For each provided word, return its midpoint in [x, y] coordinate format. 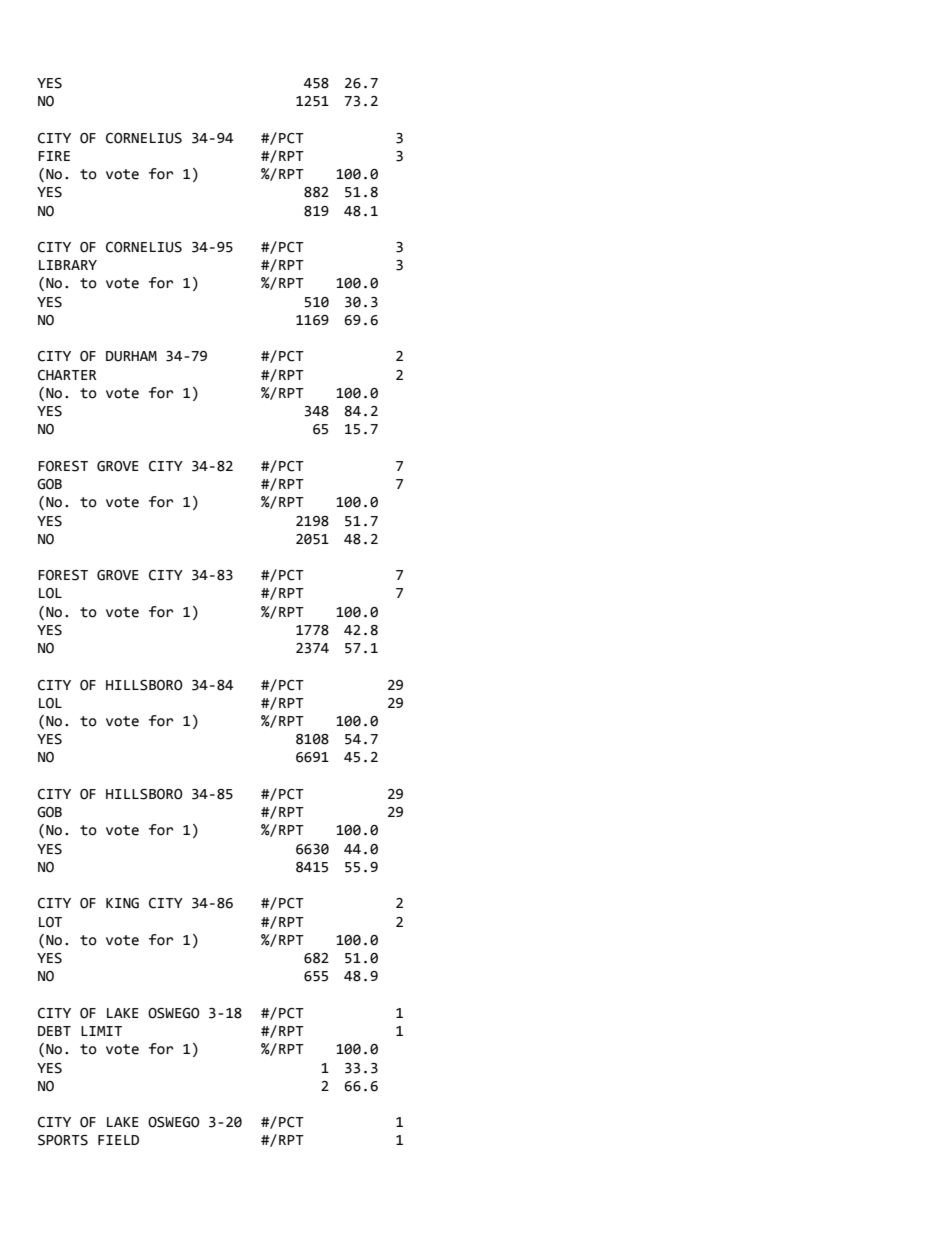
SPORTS [63, 1140]
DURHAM [131, 356]
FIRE [54, 156]
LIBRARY [68, 265]
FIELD [118, 1140]
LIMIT [101, 1031]
